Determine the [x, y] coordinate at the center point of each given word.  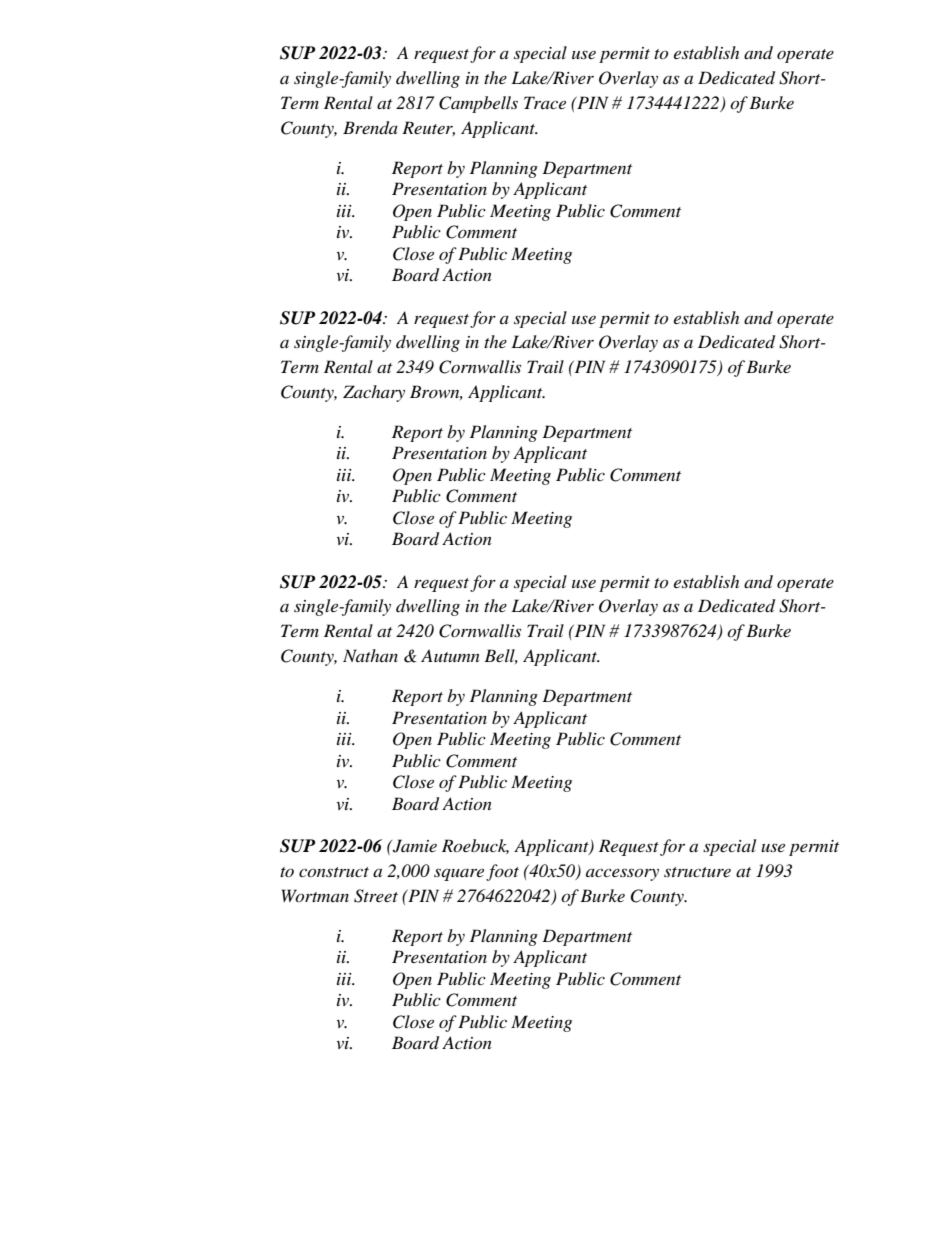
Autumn [450, 655]
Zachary [374, 393]
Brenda [370, 128]
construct [334, 872]
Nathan [370, 655]
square [459, 874]
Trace [545, 102]
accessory [622, 874]
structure [697, 872]
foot [502, 872]
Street [376, 896]
